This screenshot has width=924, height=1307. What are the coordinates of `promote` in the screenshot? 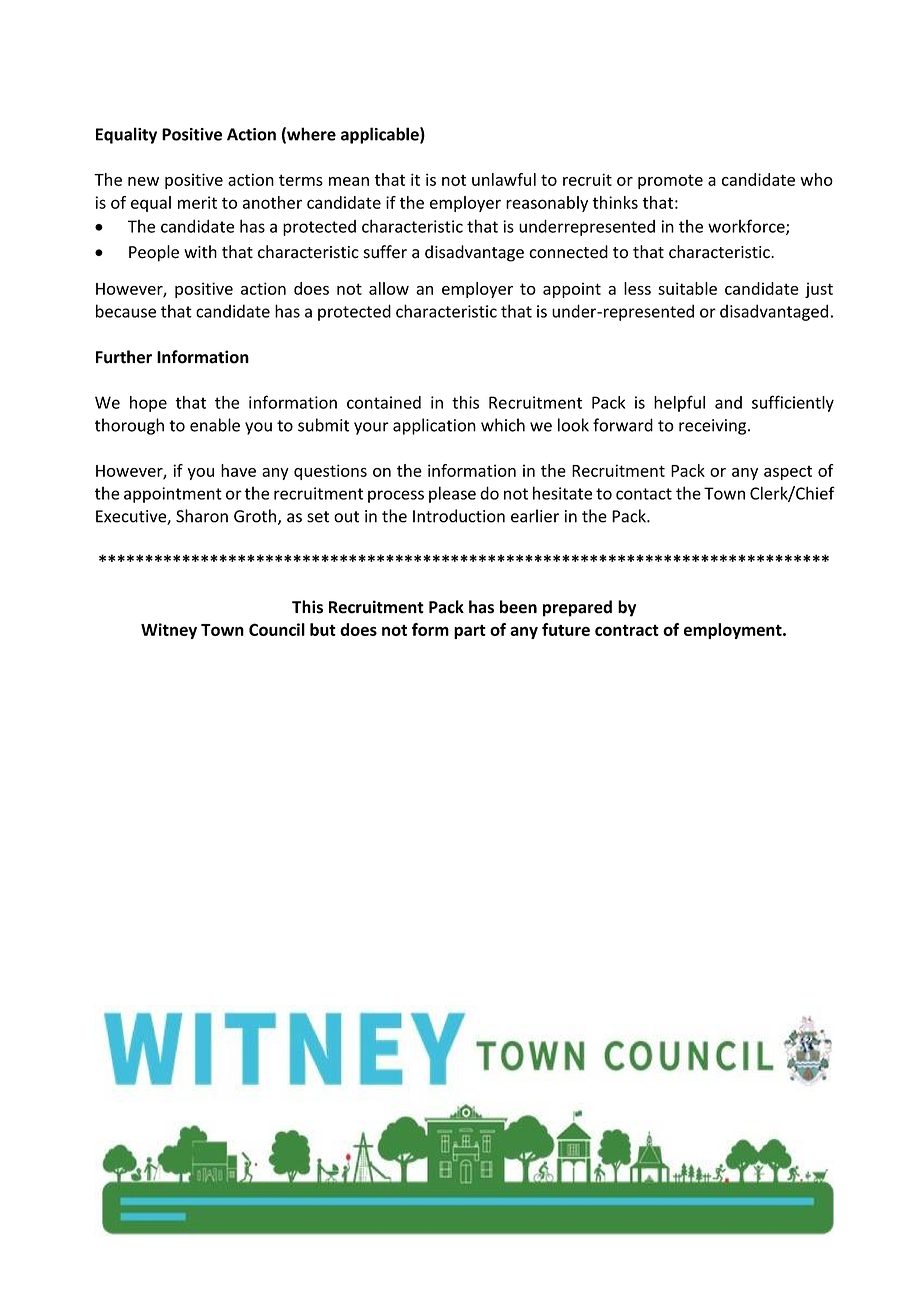 It's located at (670, 181).
